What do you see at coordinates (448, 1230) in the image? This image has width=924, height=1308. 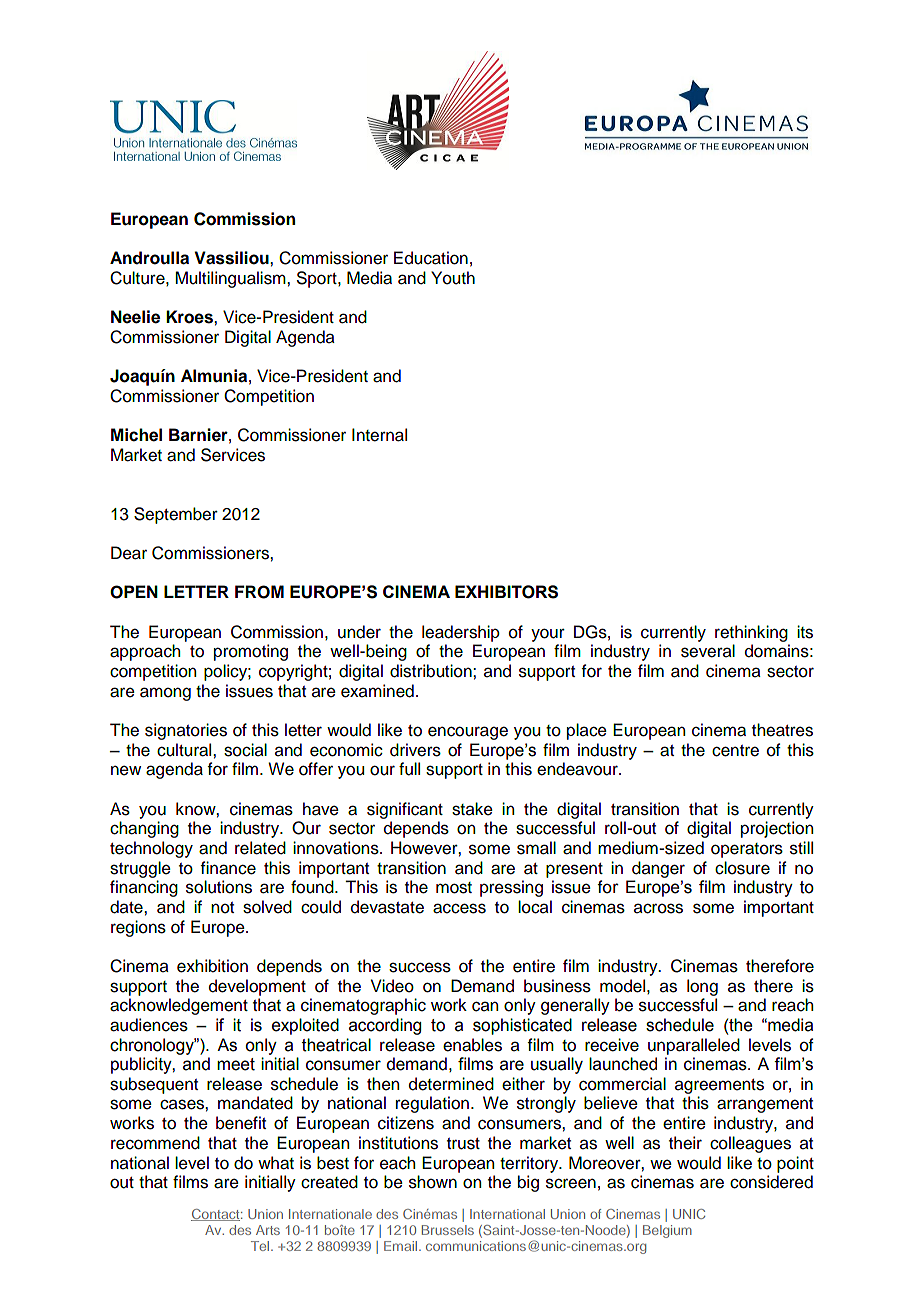 I see `Brussels` at bounding box center [448, 1230].
